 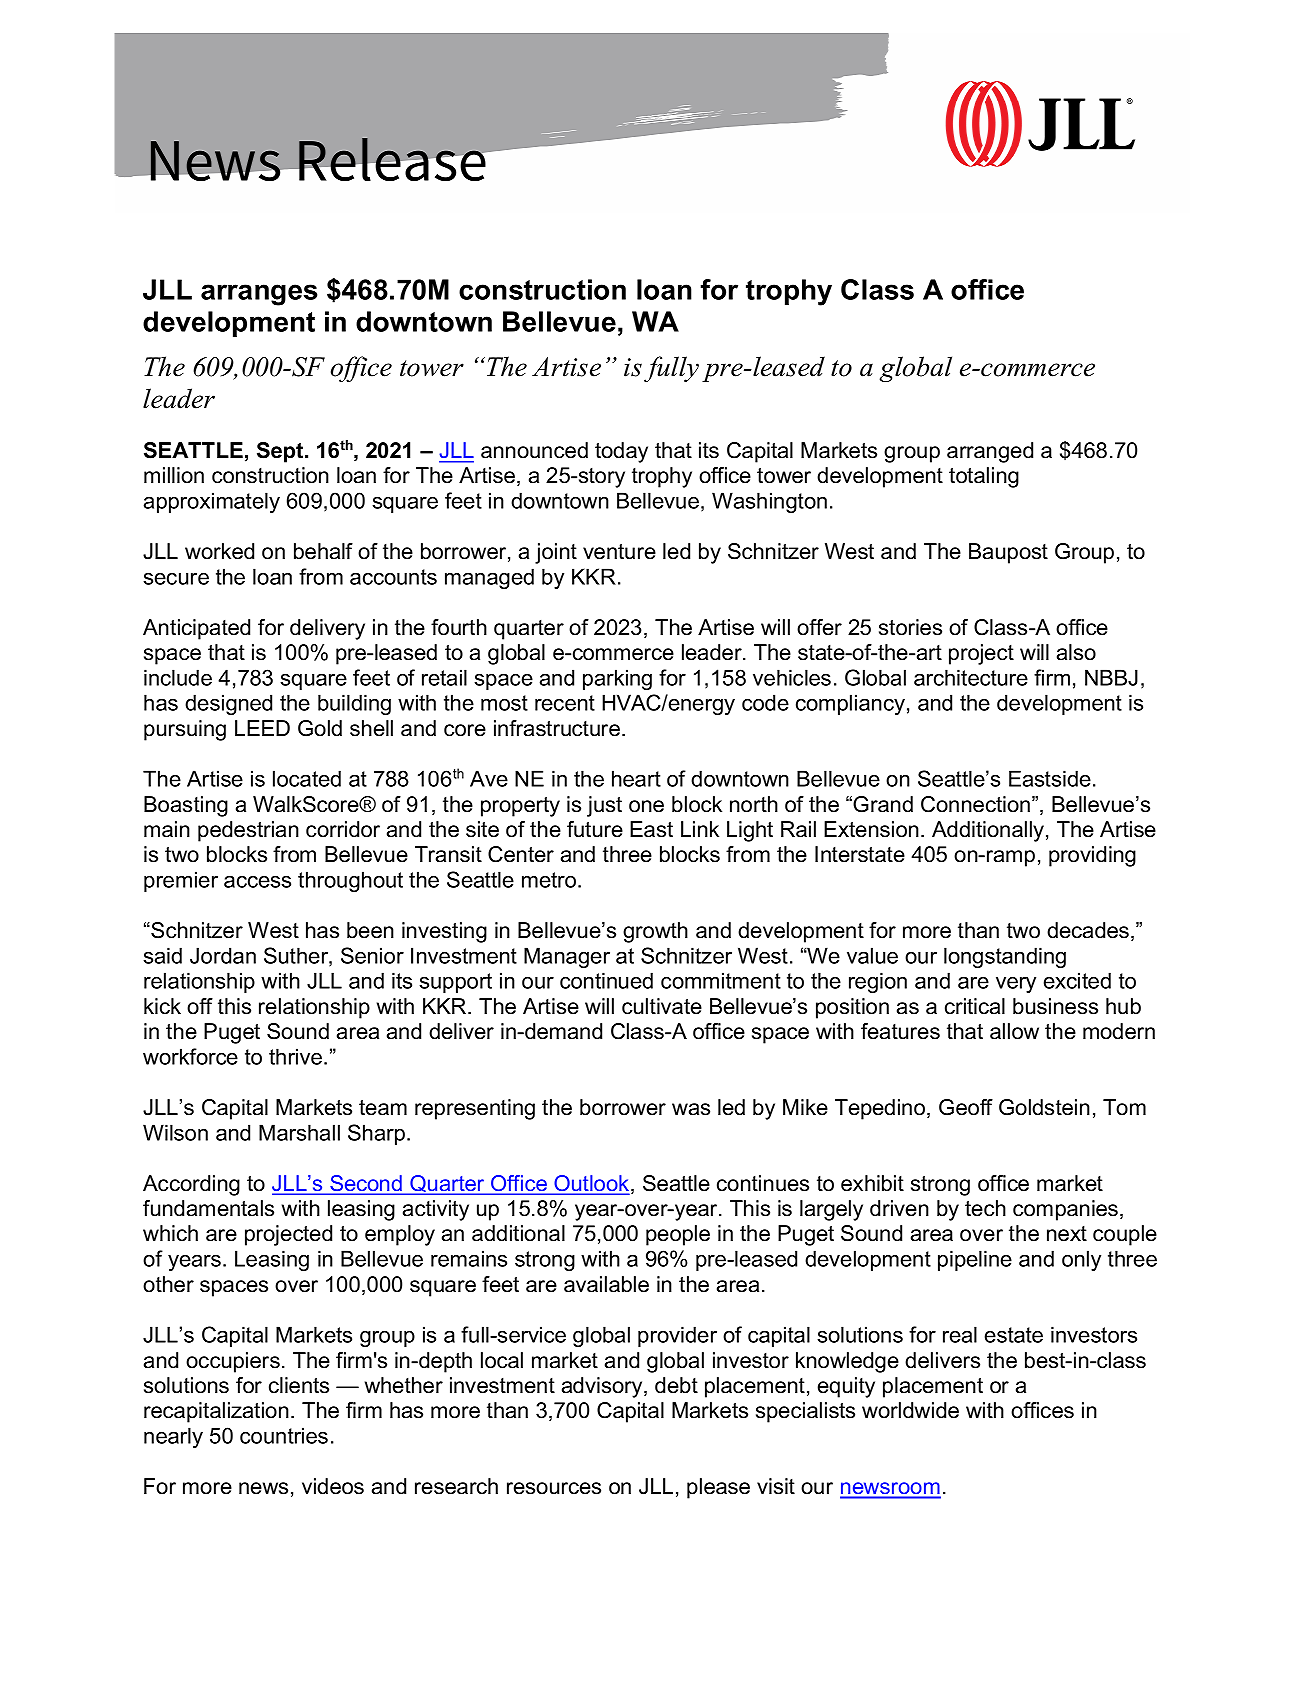 I want to click on arranged, so click(x=990, y=452).
